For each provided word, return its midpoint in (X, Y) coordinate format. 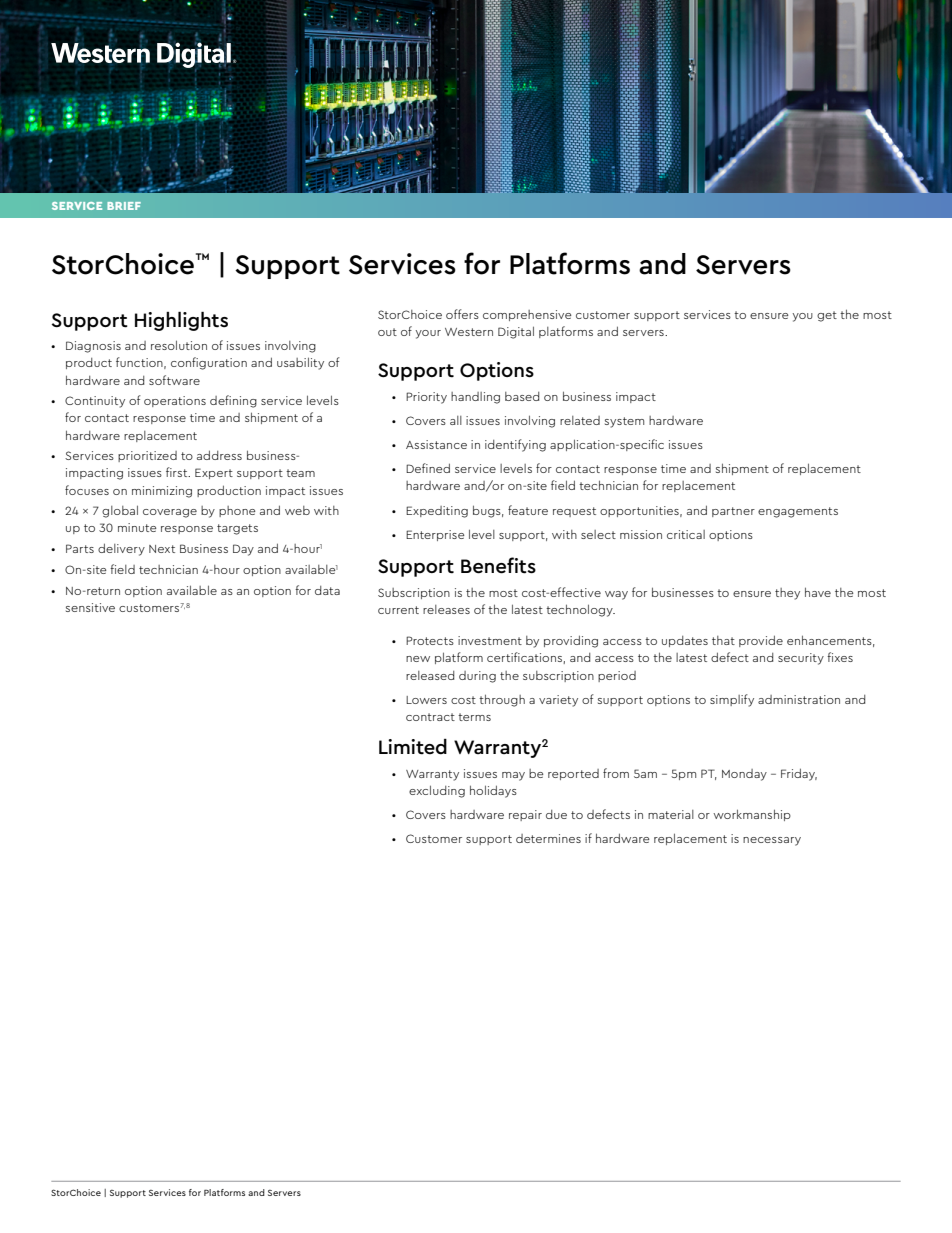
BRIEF (124, 206)
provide (761, 641)
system (624, 422)
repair (525, 815)
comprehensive (527, 315)
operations (175, 401)
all (456, 420)
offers (462, 314)
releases (446, 609)
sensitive (90, 607)
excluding (437, 791)
